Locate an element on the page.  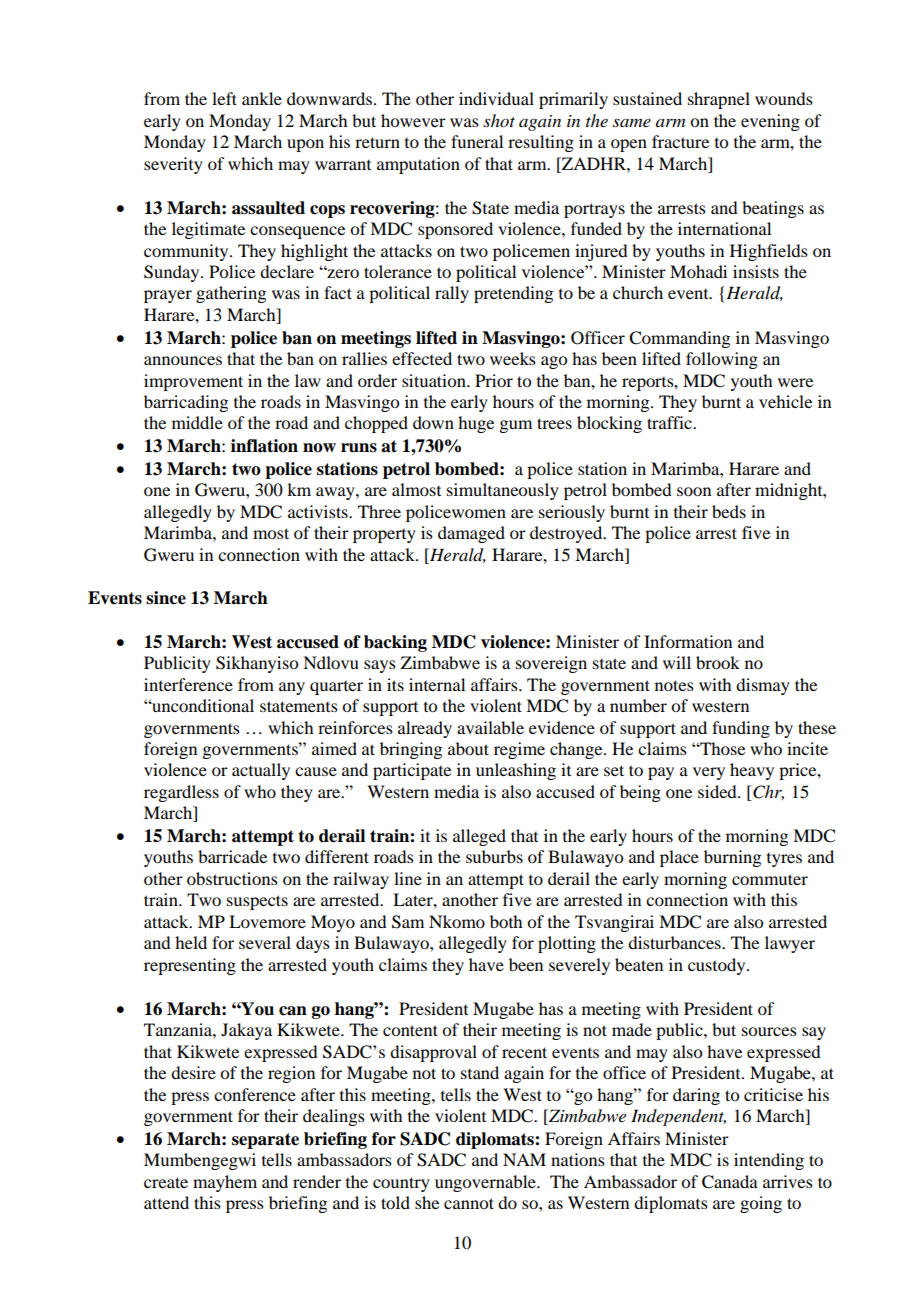
ankle is located at coordinates (262, 98).
